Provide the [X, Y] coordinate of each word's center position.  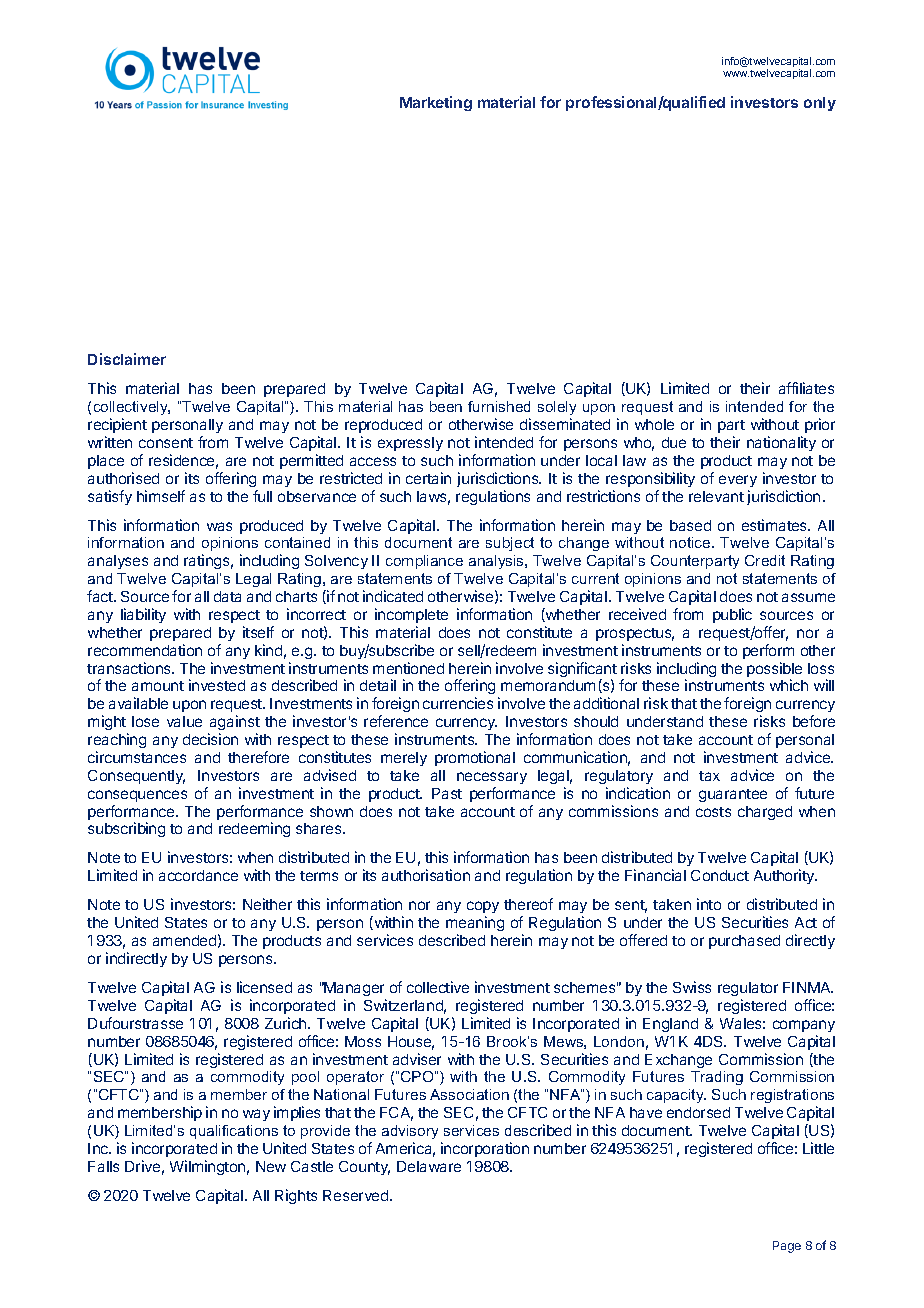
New [271, 1166]
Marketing [436, 103]
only [820, 104]
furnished [499, 406]
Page [787, 1247]
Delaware [429, 1166]
